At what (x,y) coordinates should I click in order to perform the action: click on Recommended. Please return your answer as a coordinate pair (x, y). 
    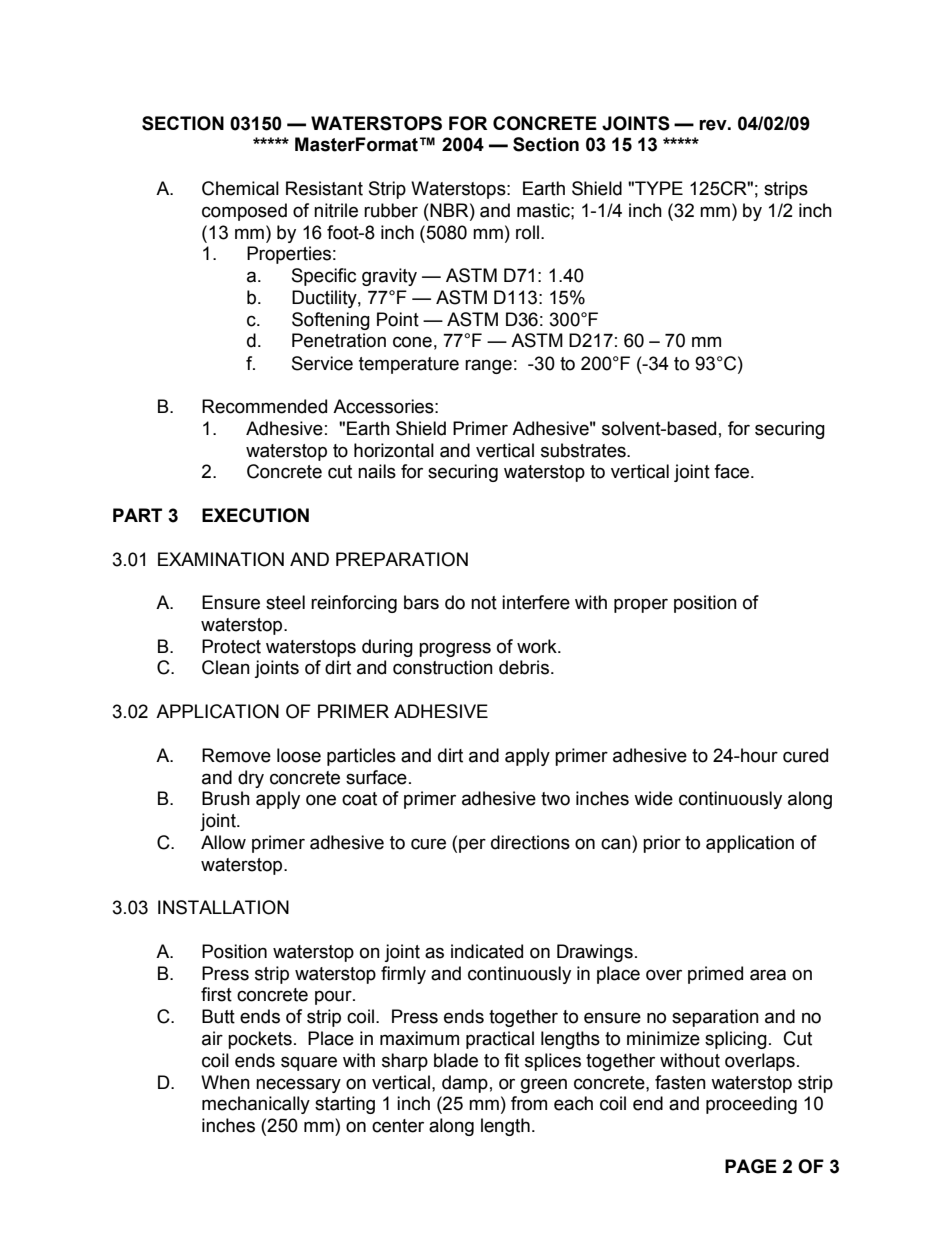
    Looking at the image, I should click on (264, 406).
